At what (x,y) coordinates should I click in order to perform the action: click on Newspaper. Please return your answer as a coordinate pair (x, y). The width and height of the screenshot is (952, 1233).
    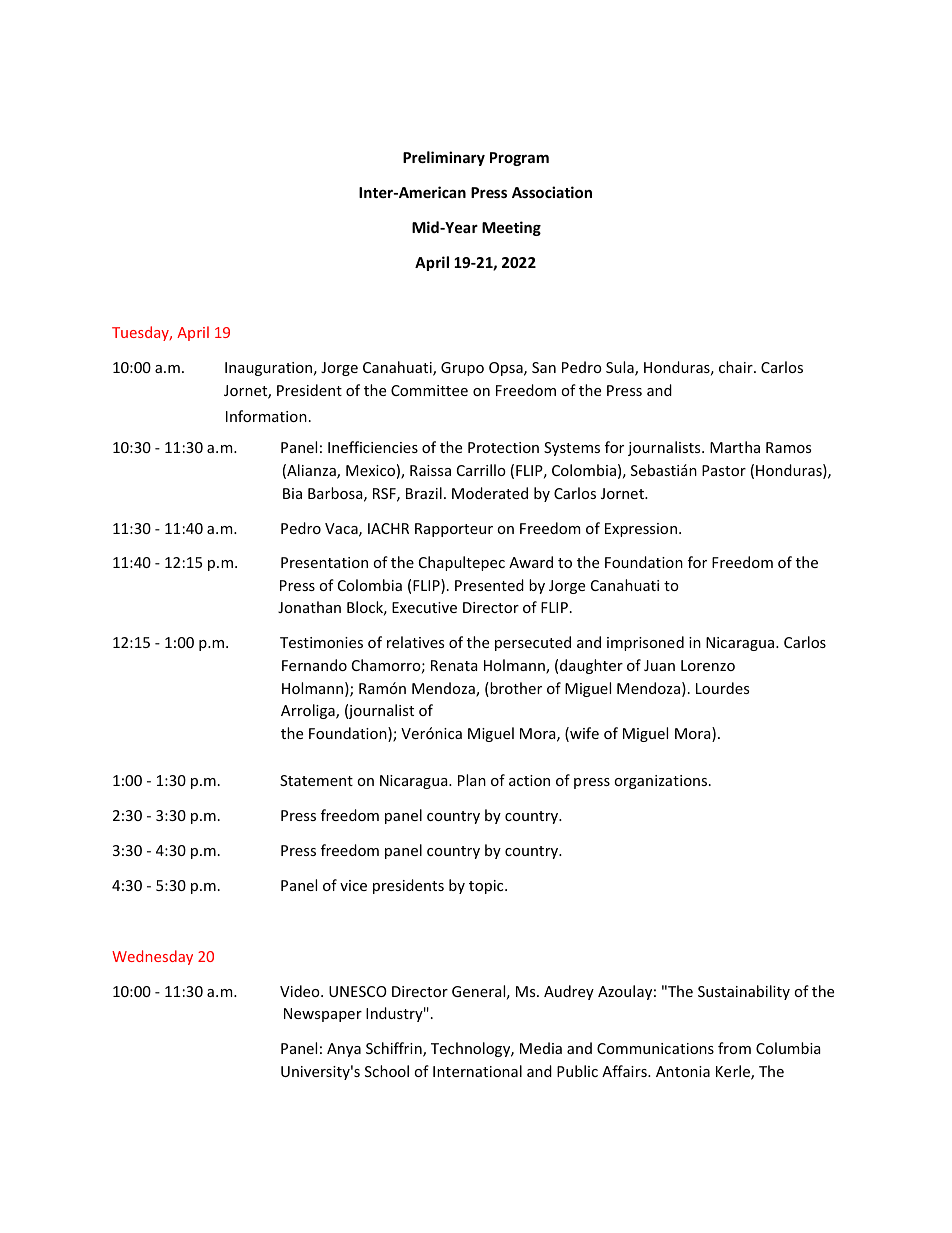
    Looking at the image, I should click on (323, 1015).
